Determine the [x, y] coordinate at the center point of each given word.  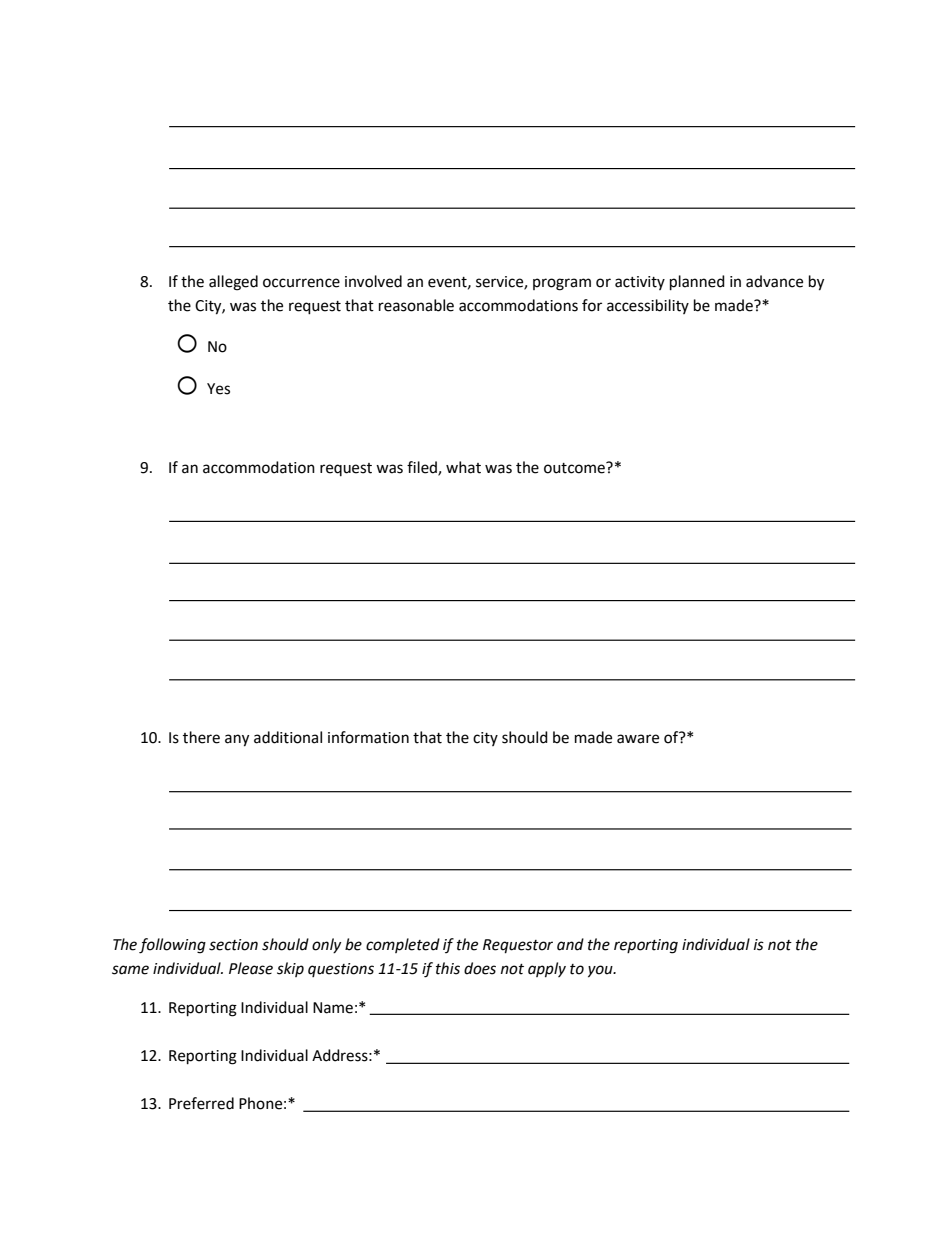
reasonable [416, 305]
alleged [233, 283]
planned [697, 283]
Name [333, 1008]
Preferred [201, 1103]
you [601, 971]
